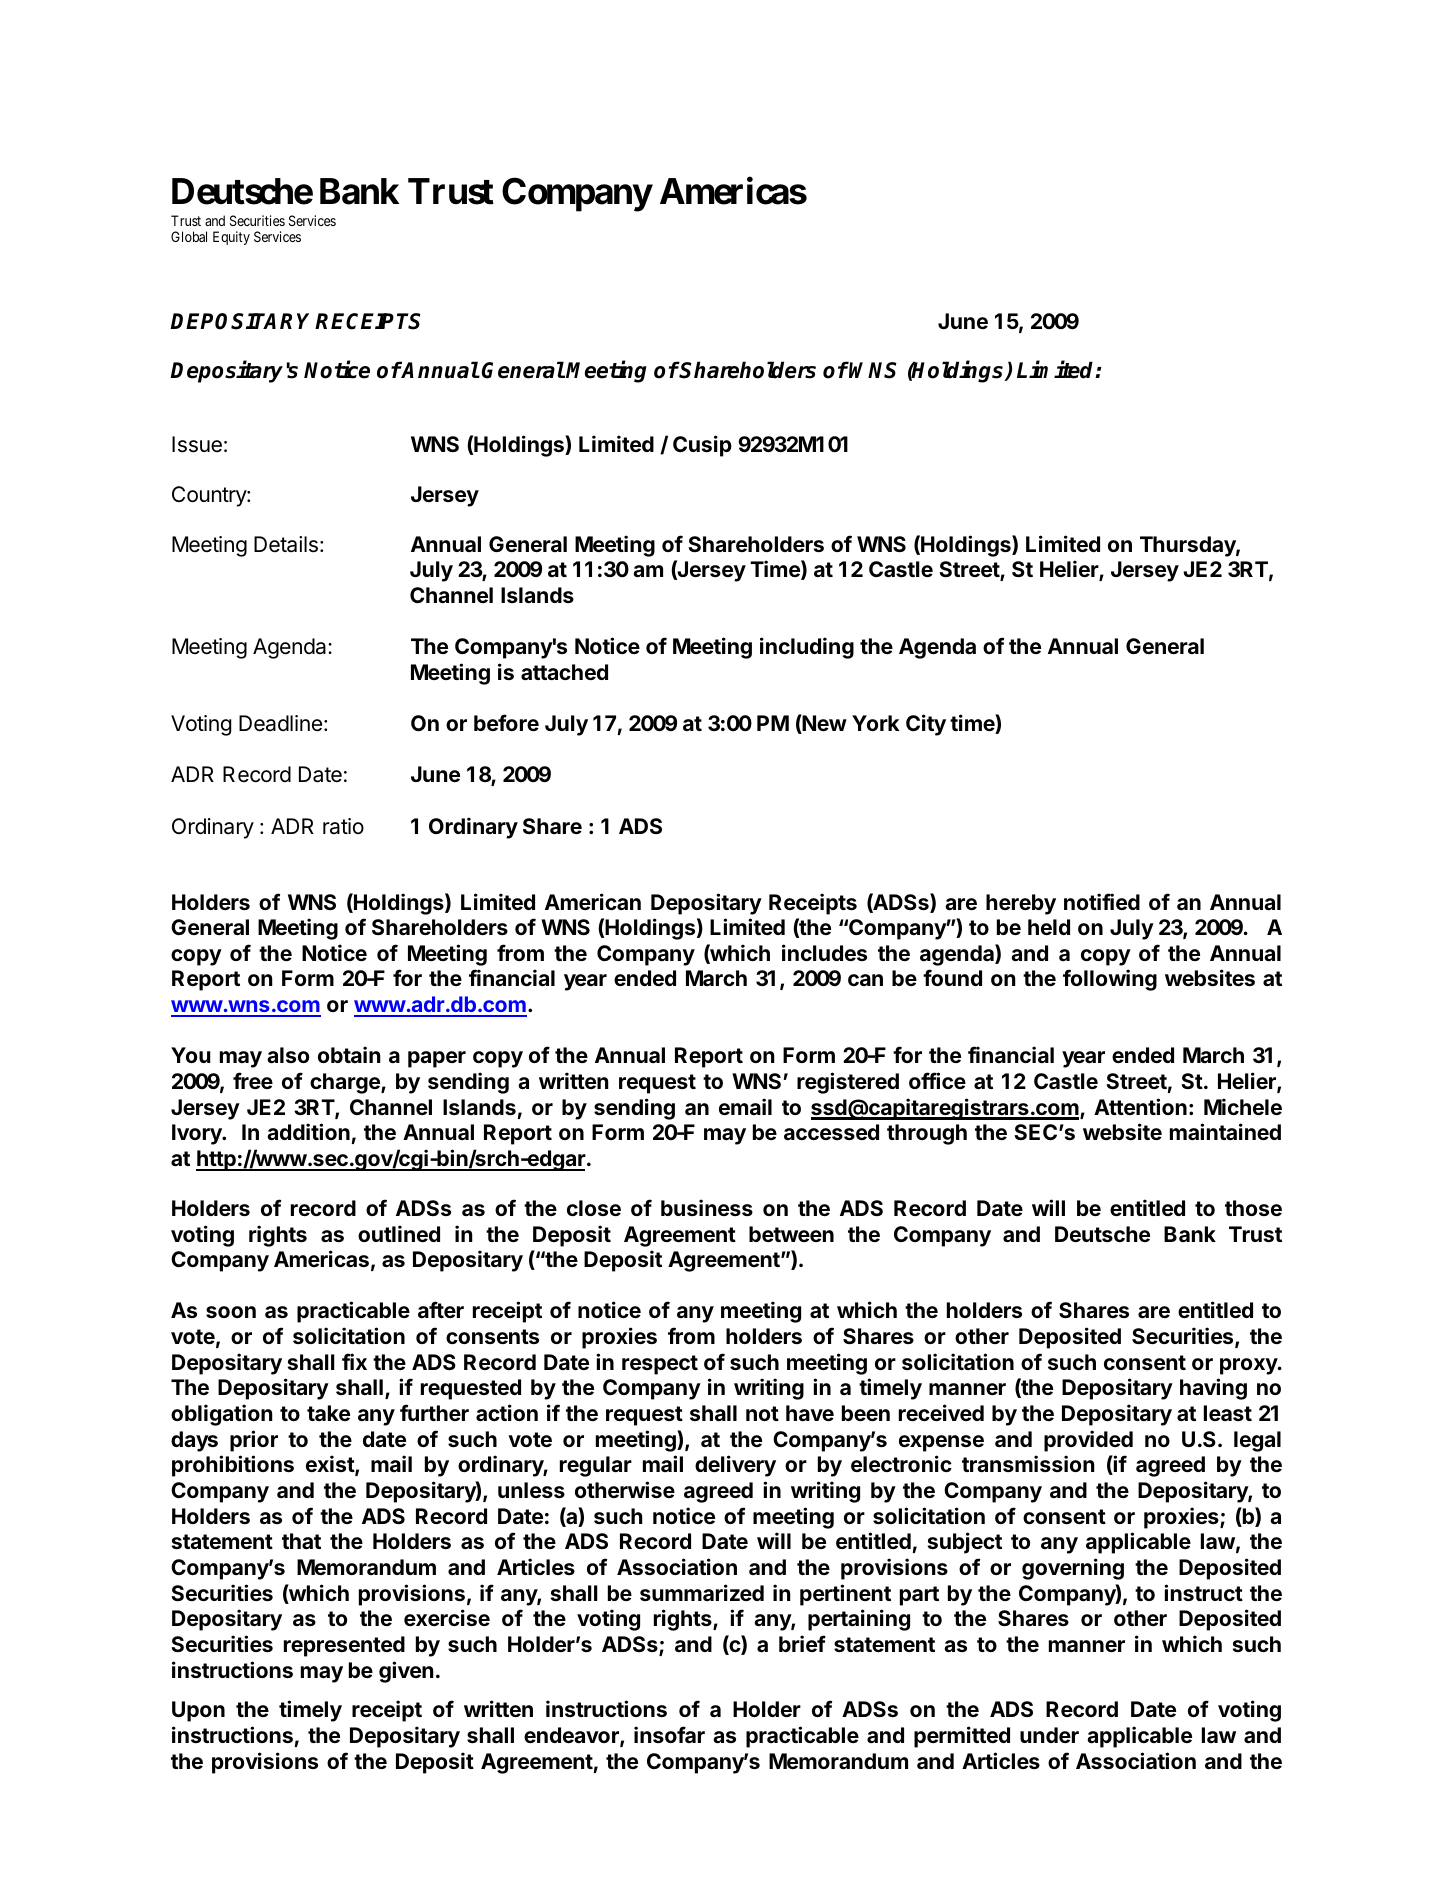 This screenshot has height=1881, width=1453. What do you see at coordinates (564, 672) in the screenshot?
I see `attached` at bounding box center [564, 672].
